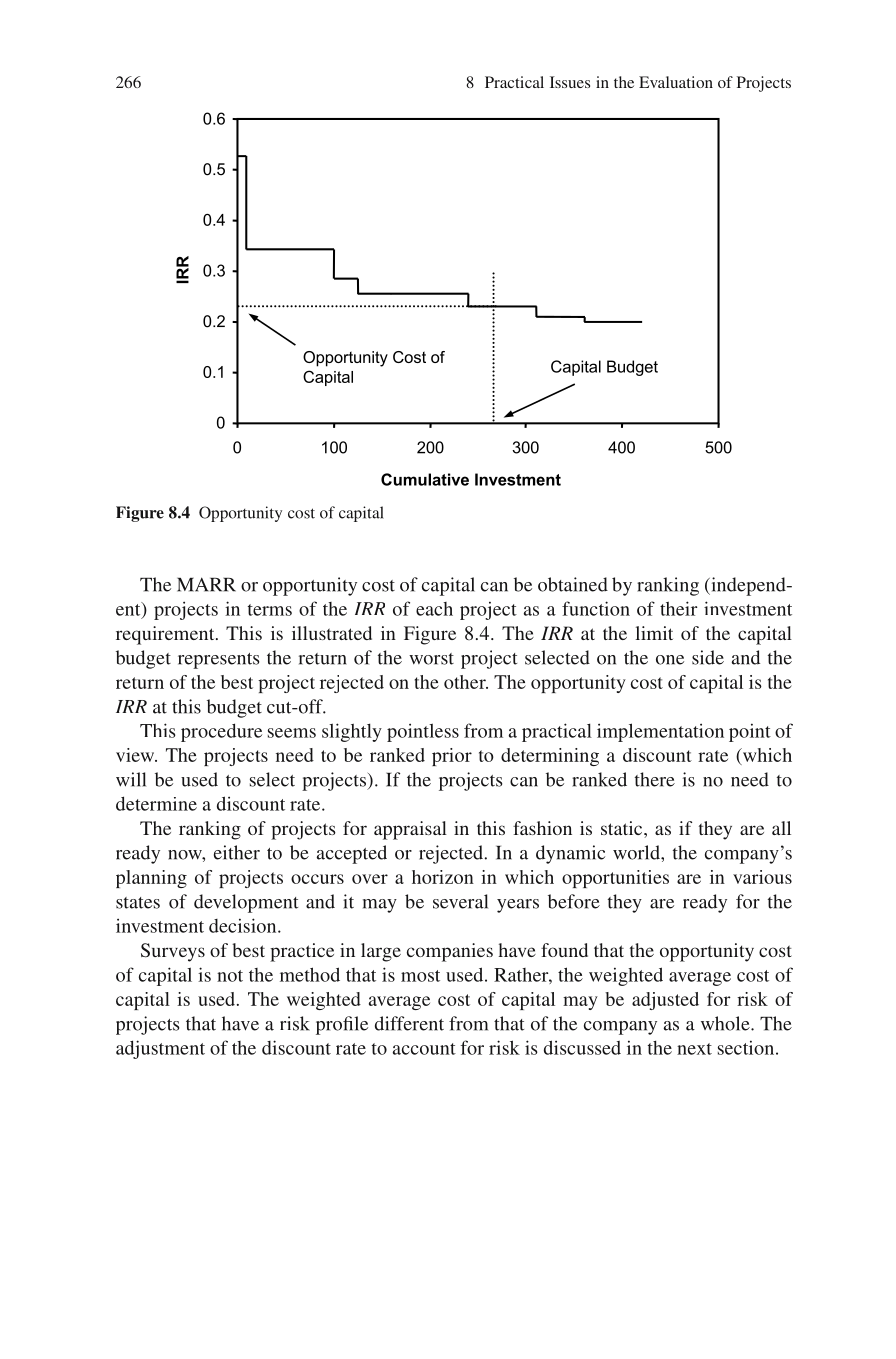 This screenshot has height=1359, width=896. Describe the element at coordinates (431, 659) in the screenshot. I see `worst` at that location.
